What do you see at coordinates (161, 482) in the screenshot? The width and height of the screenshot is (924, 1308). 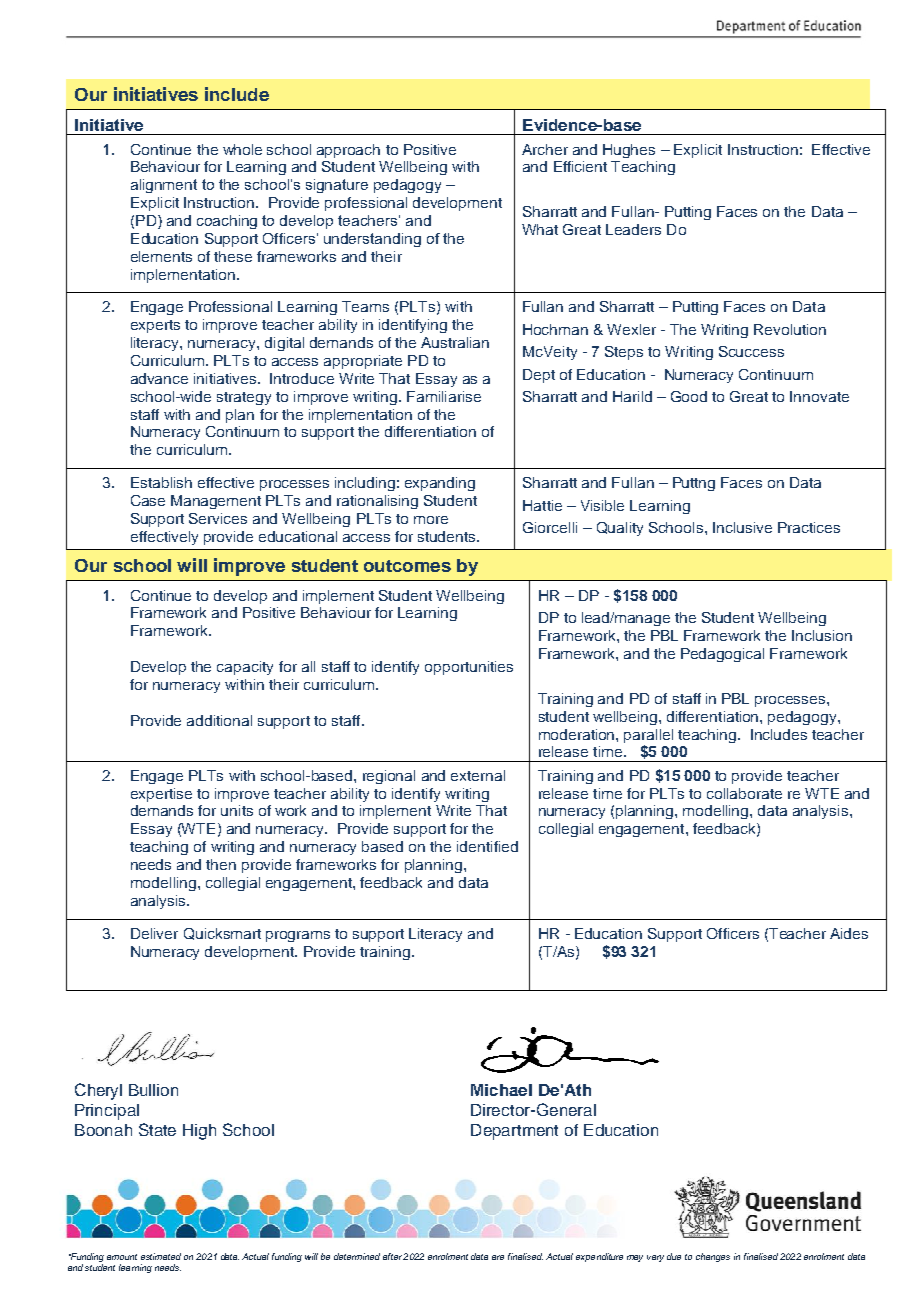 I see `Establish` at bounding box center [161, 482].
